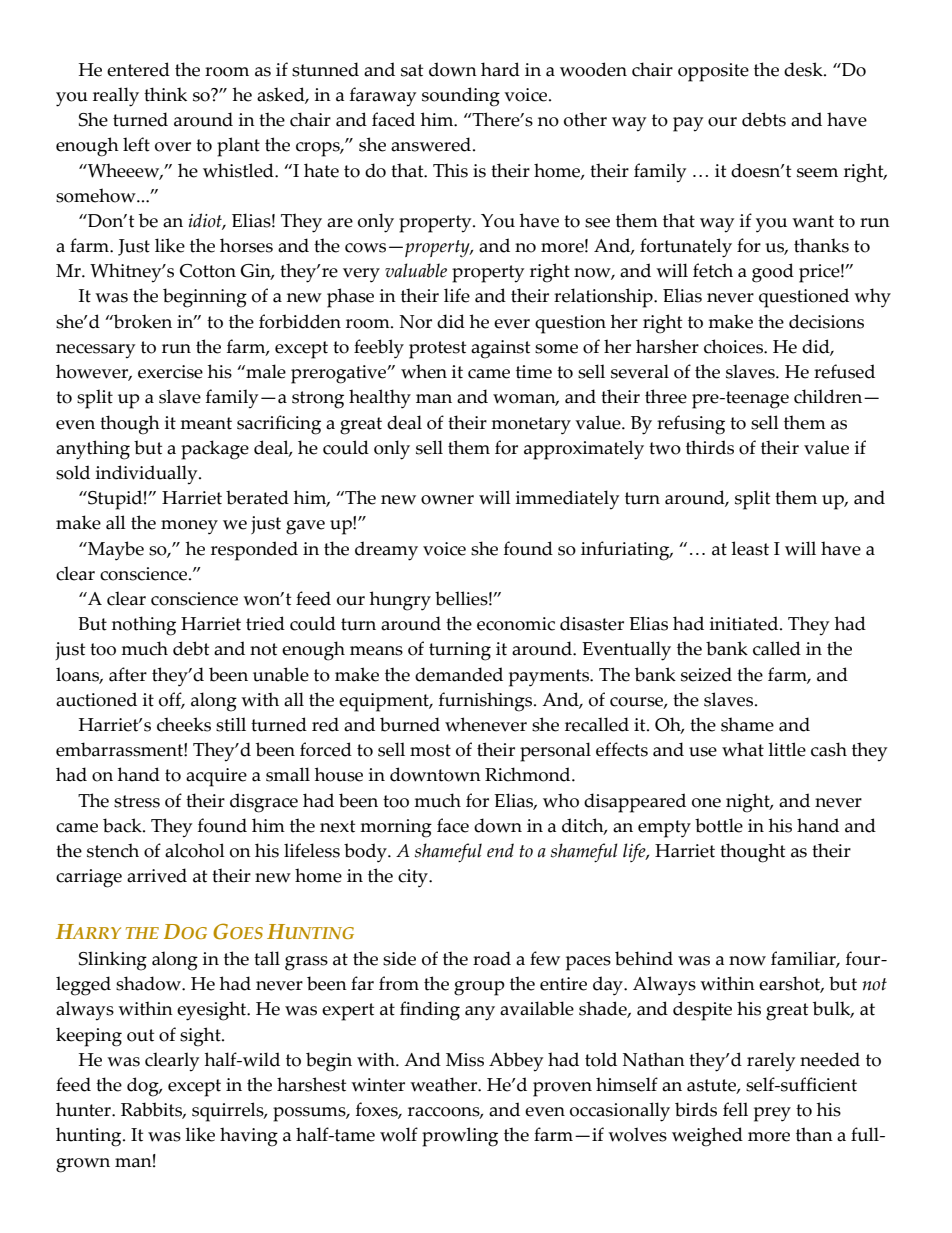 This screenshot has height=1233, width=952. Describe the element at coordinates (500, 349) in the screenshot. I see `against` at that location.
